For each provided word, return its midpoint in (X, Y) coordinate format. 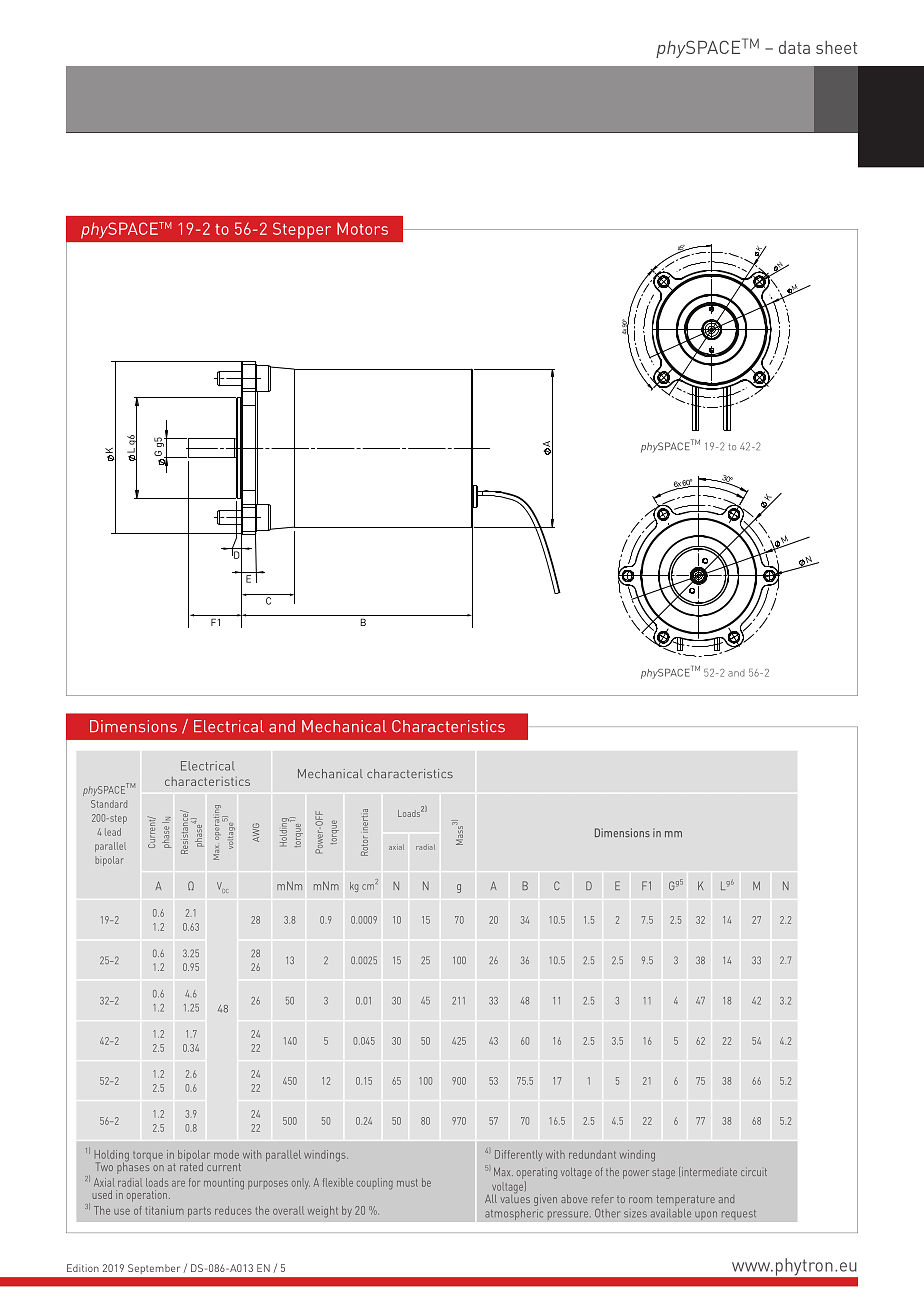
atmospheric (514, 1214)
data (794, 47)
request (738, 1214)
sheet (836, 47)
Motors (362, 228)
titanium (165, 1210)
